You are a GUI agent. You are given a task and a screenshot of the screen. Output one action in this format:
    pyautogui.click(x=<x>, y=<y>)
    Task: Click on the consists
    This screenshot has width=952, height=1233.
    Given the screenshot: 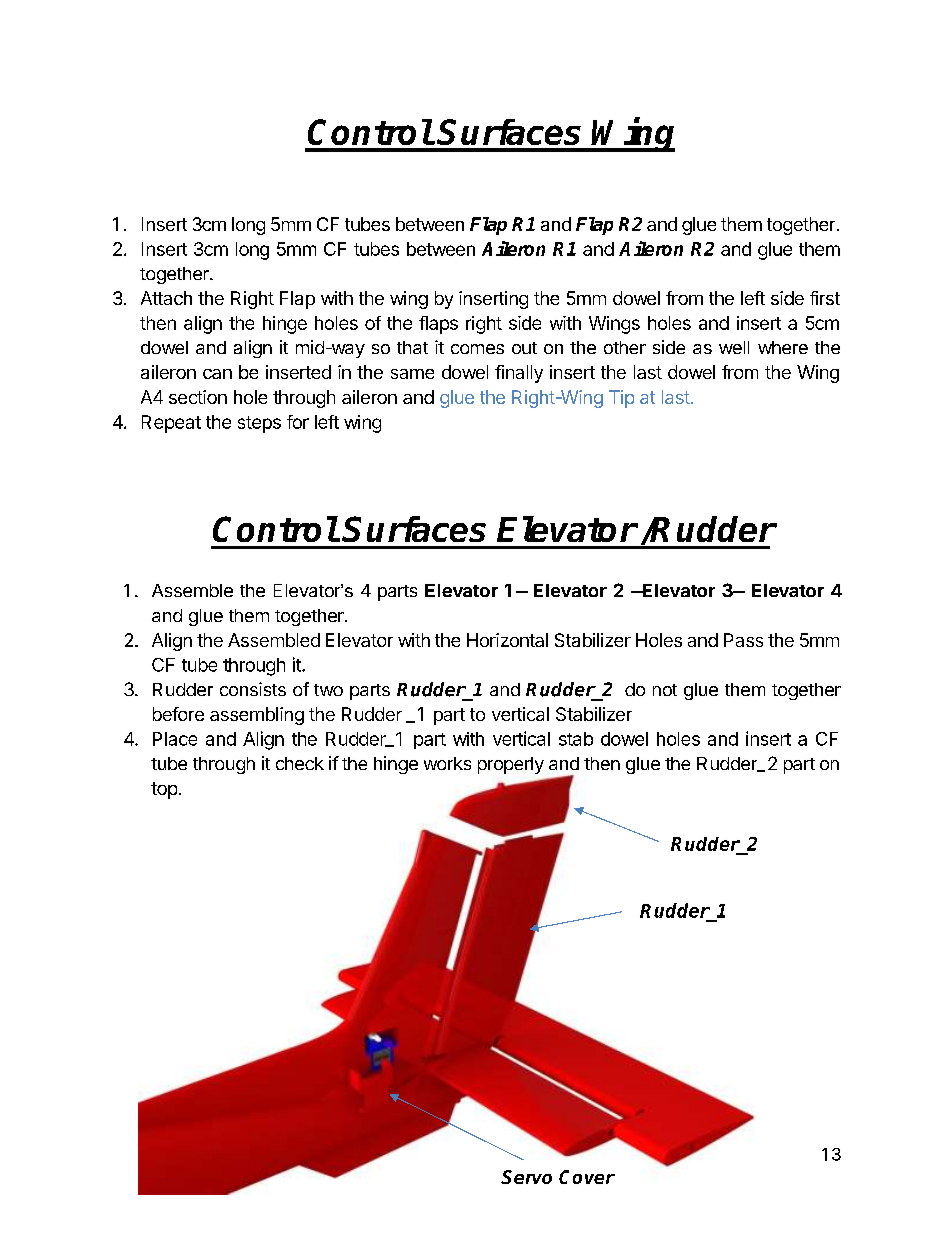 What is the action you would take?
    pyautogui.click(x=253, y=689)
